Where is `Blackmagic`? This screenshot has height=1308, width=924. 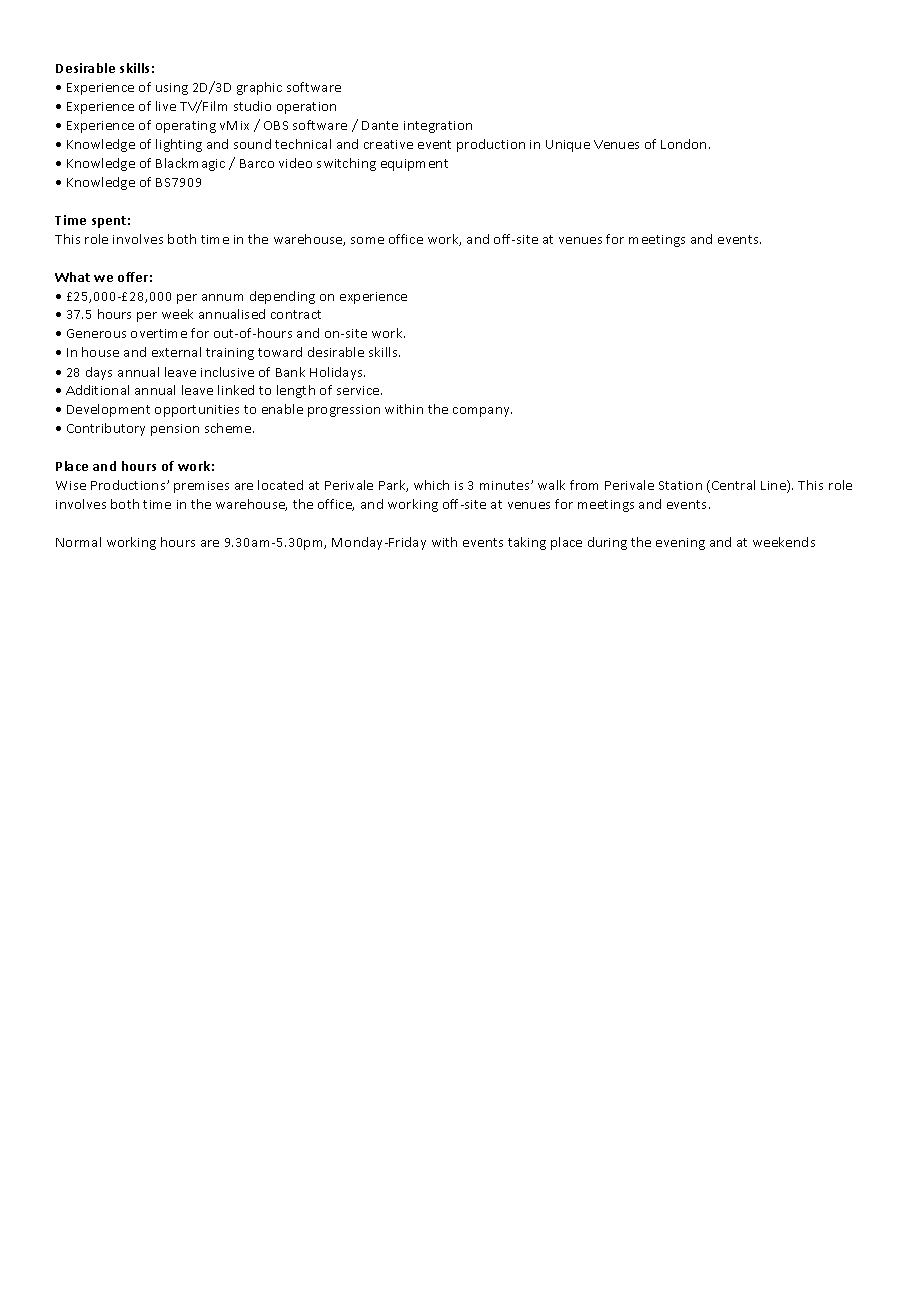 Blackmagic is located at coordinates (190, 164).
